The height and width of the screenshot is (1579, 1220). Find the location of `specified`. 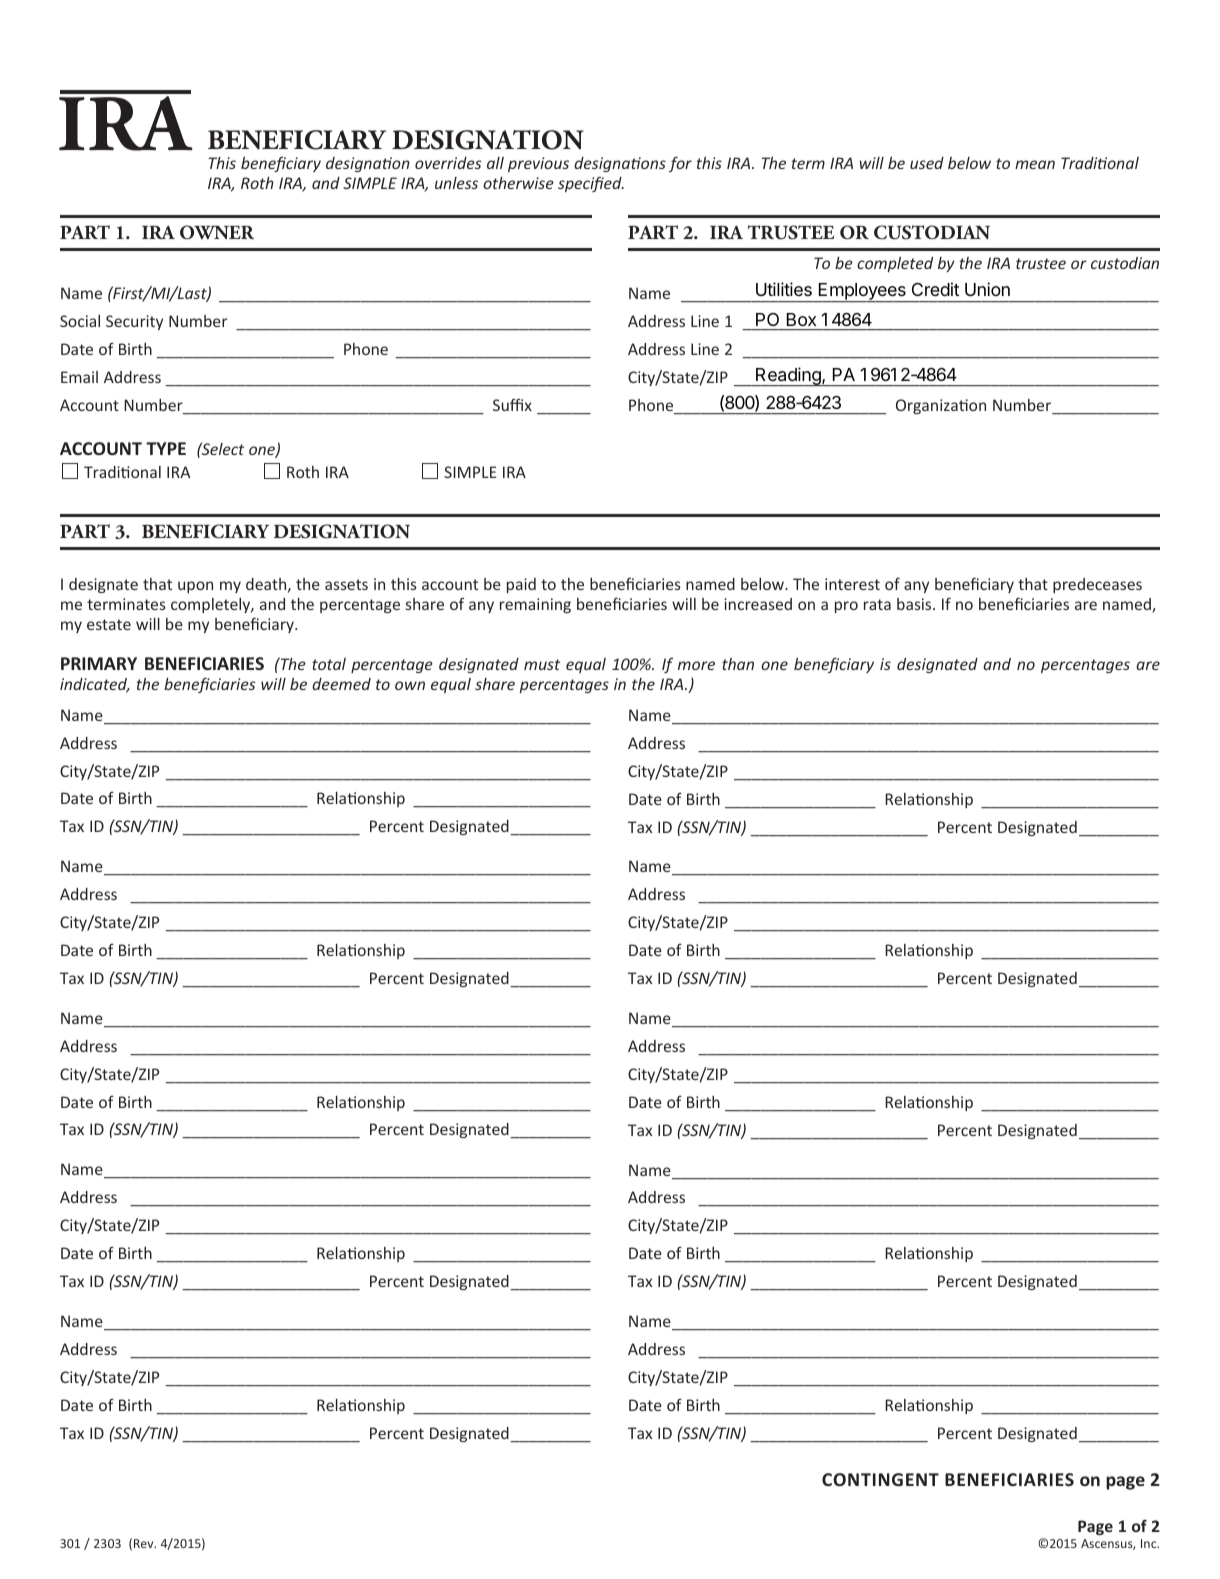

specified is located at coordinates (591, 184).
